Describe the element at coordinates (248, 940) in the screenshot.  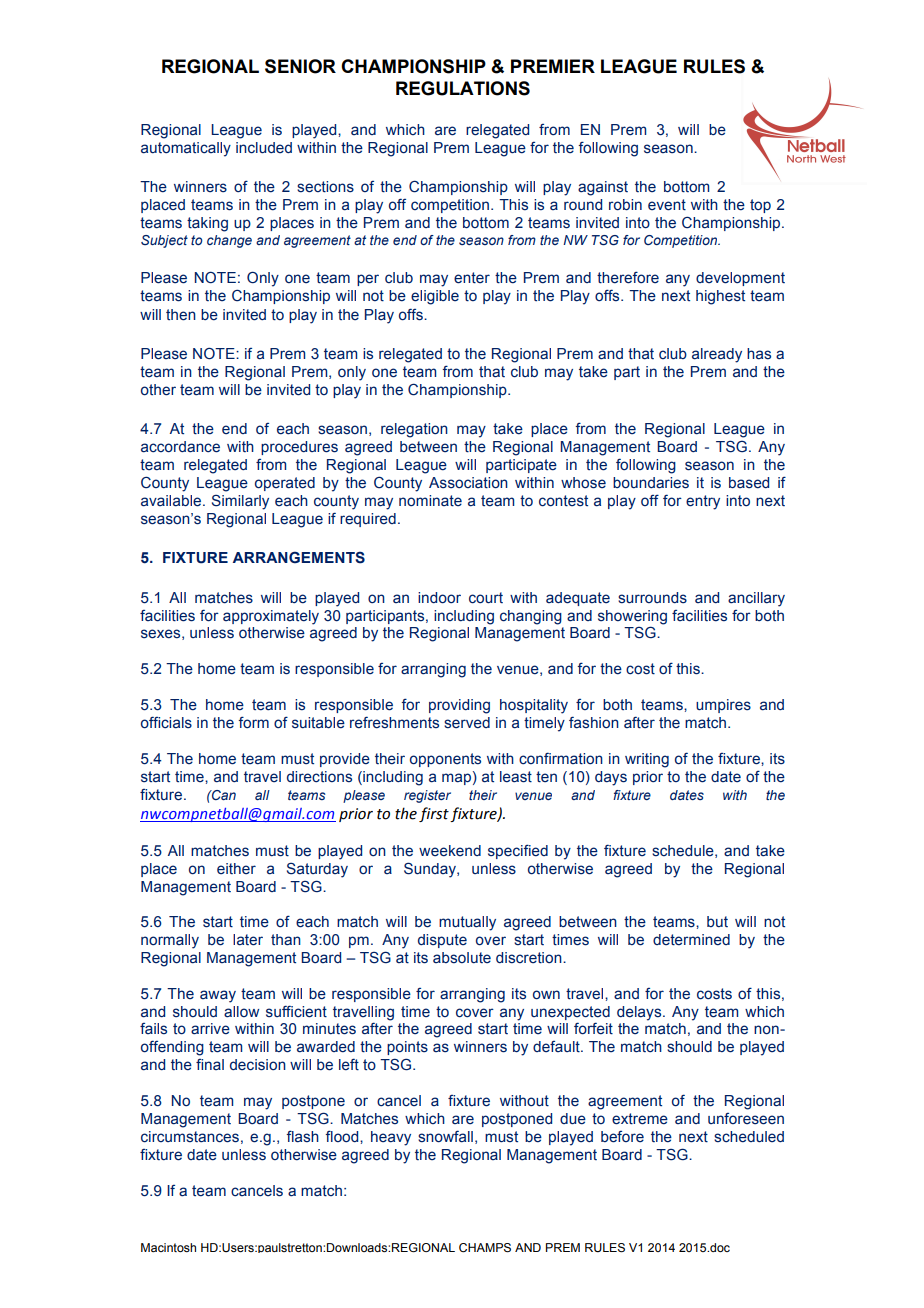
I see `later` at that location.
